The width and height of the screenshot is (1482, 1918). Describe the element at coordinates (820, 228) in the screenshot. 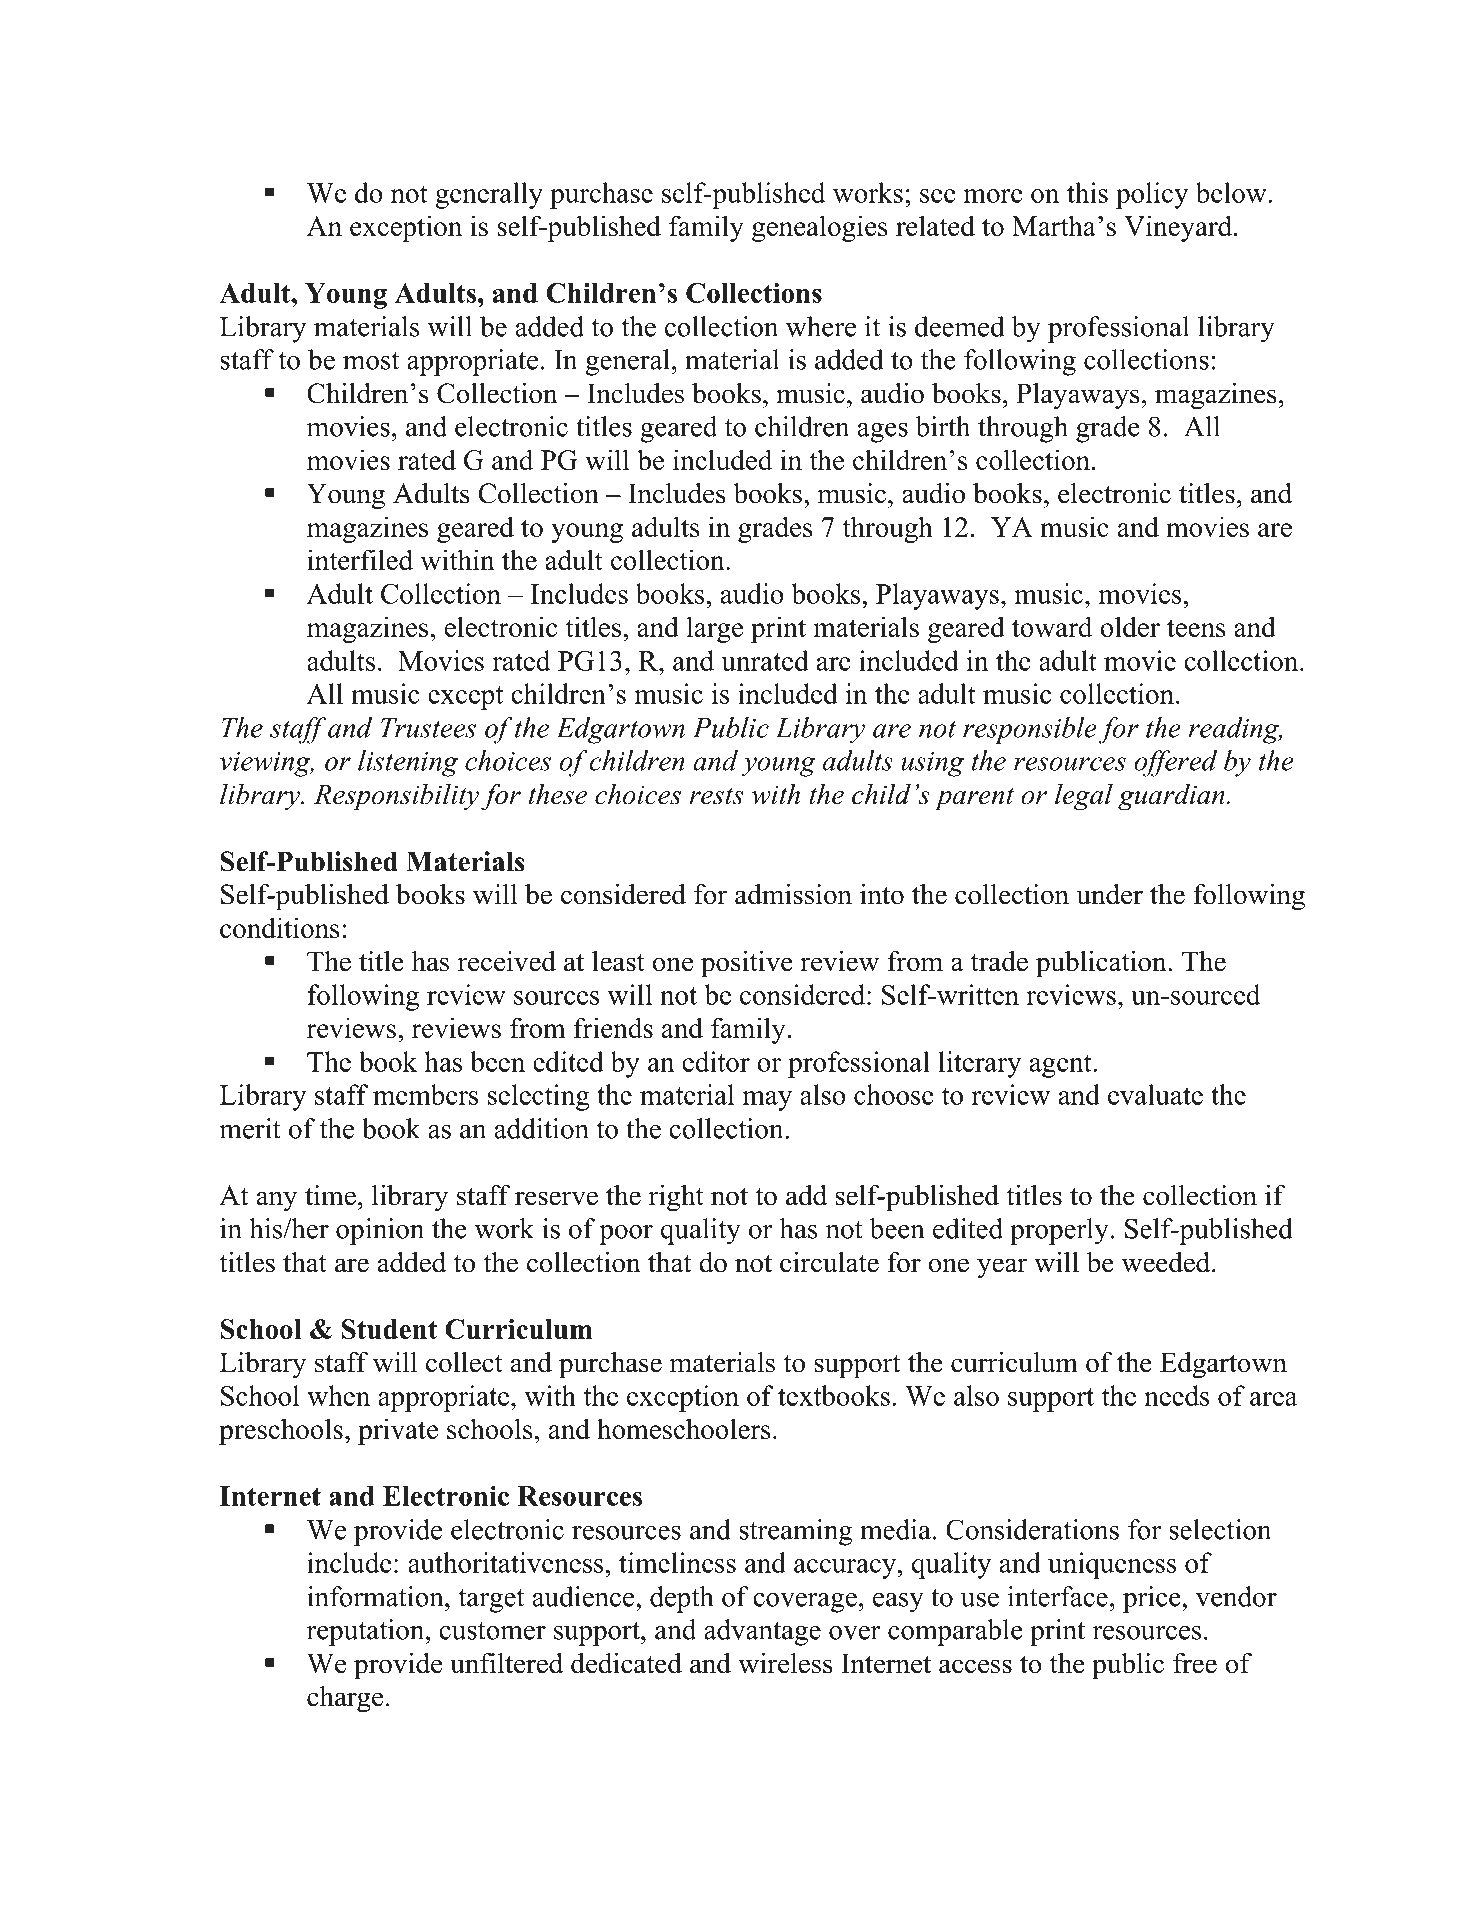

I see `genealogies` at that location.
